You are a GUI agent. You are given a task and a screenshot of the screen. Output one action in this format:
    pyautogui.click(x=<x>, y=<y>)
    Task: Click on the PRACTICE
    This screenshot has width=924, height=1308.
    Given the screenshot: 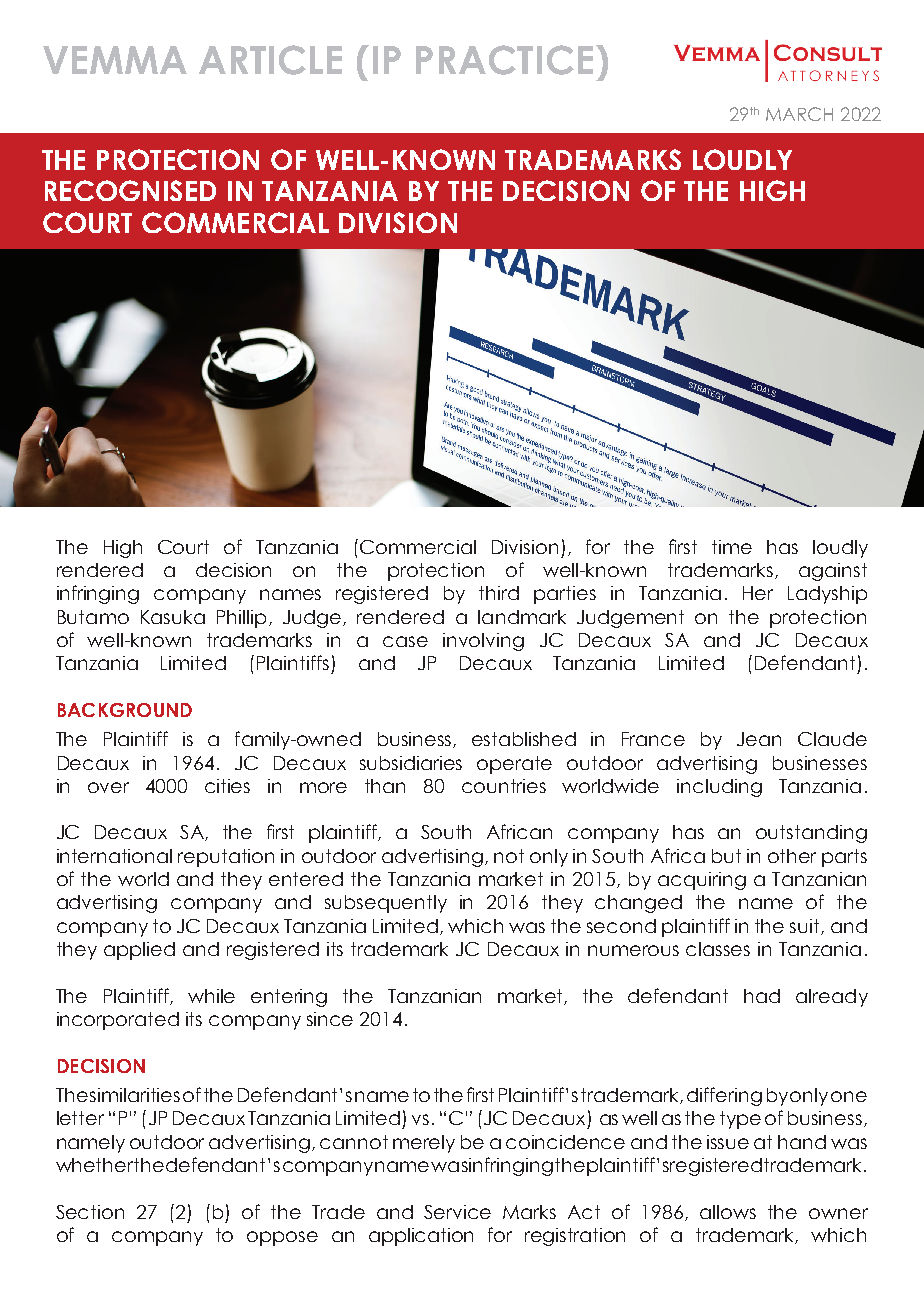 What is the action you would take?
    pyautogui.click(x=504, y=60)
